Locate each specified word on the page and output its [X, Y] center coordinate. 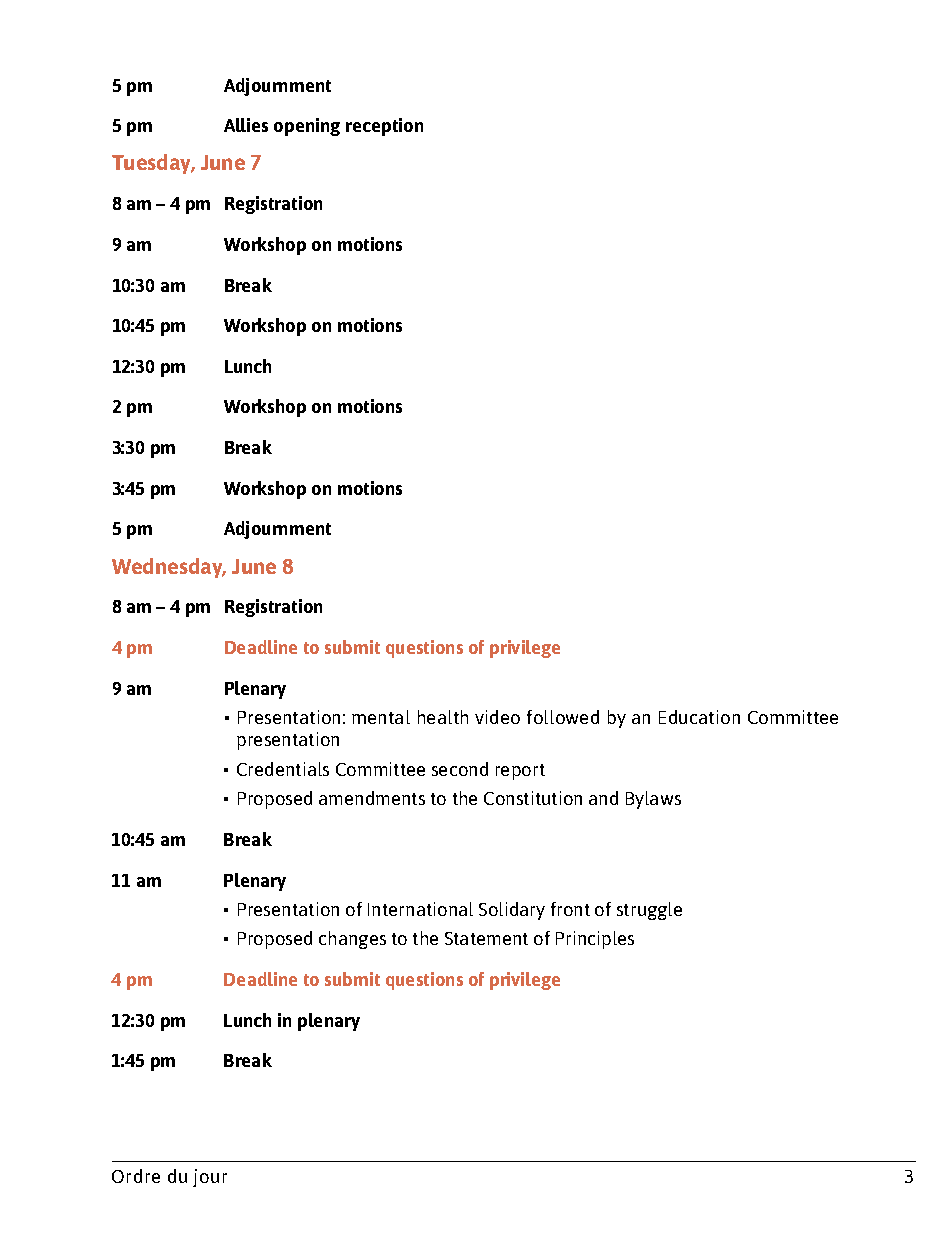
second [460, 769]
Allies [246, 125]
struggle [649, 911]
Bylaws [653, 800]
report [520, 772]
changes [352, 940]
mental [381, 717]
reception [384, 127]
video [497, 717]
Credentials [283, 769]
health [443, 717]
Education [699, 717]
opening [307, 127]
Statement [486, 938]
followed [563, 717]
